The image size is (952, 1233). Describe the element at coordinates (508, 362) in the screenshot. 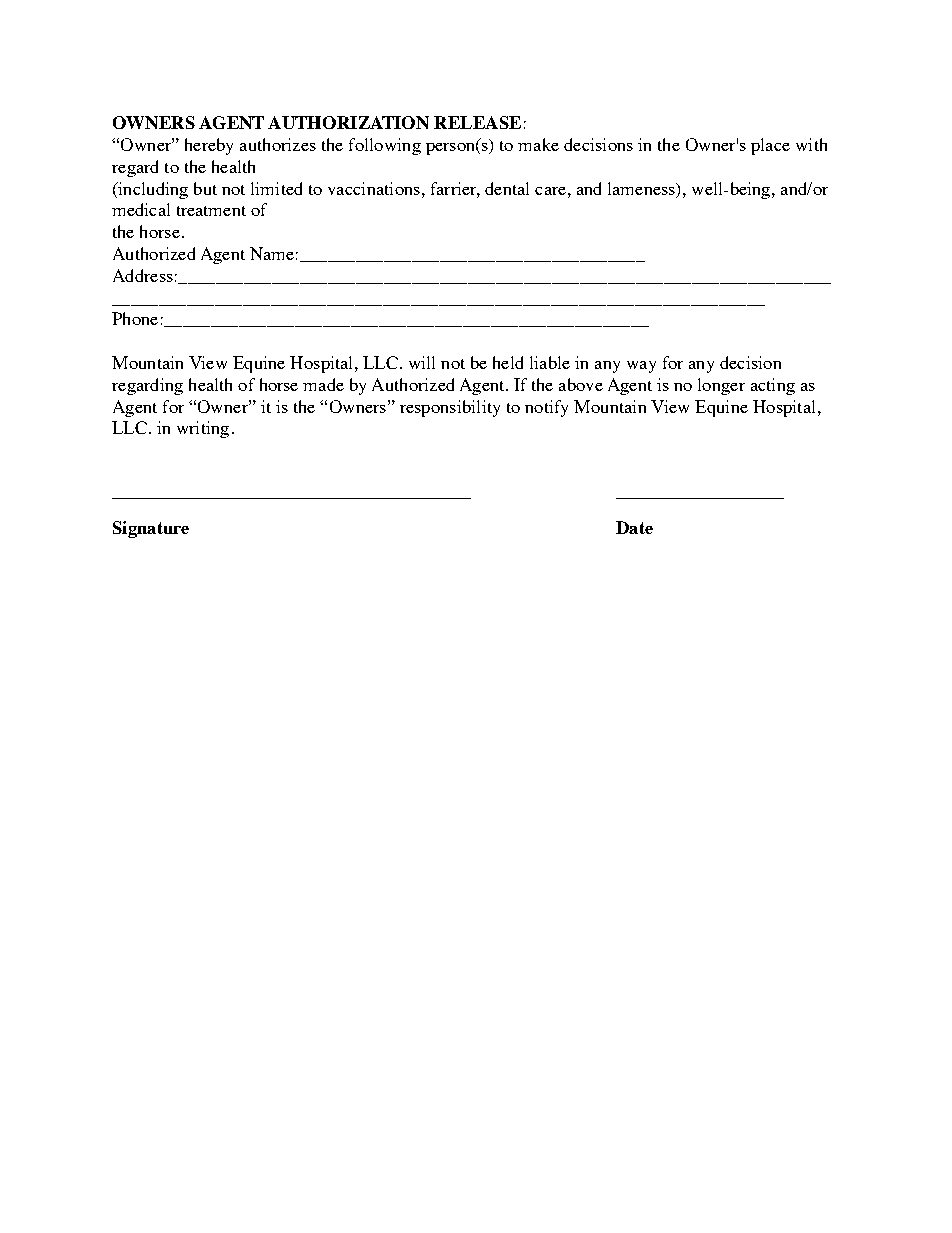

I see `held` at that location.
